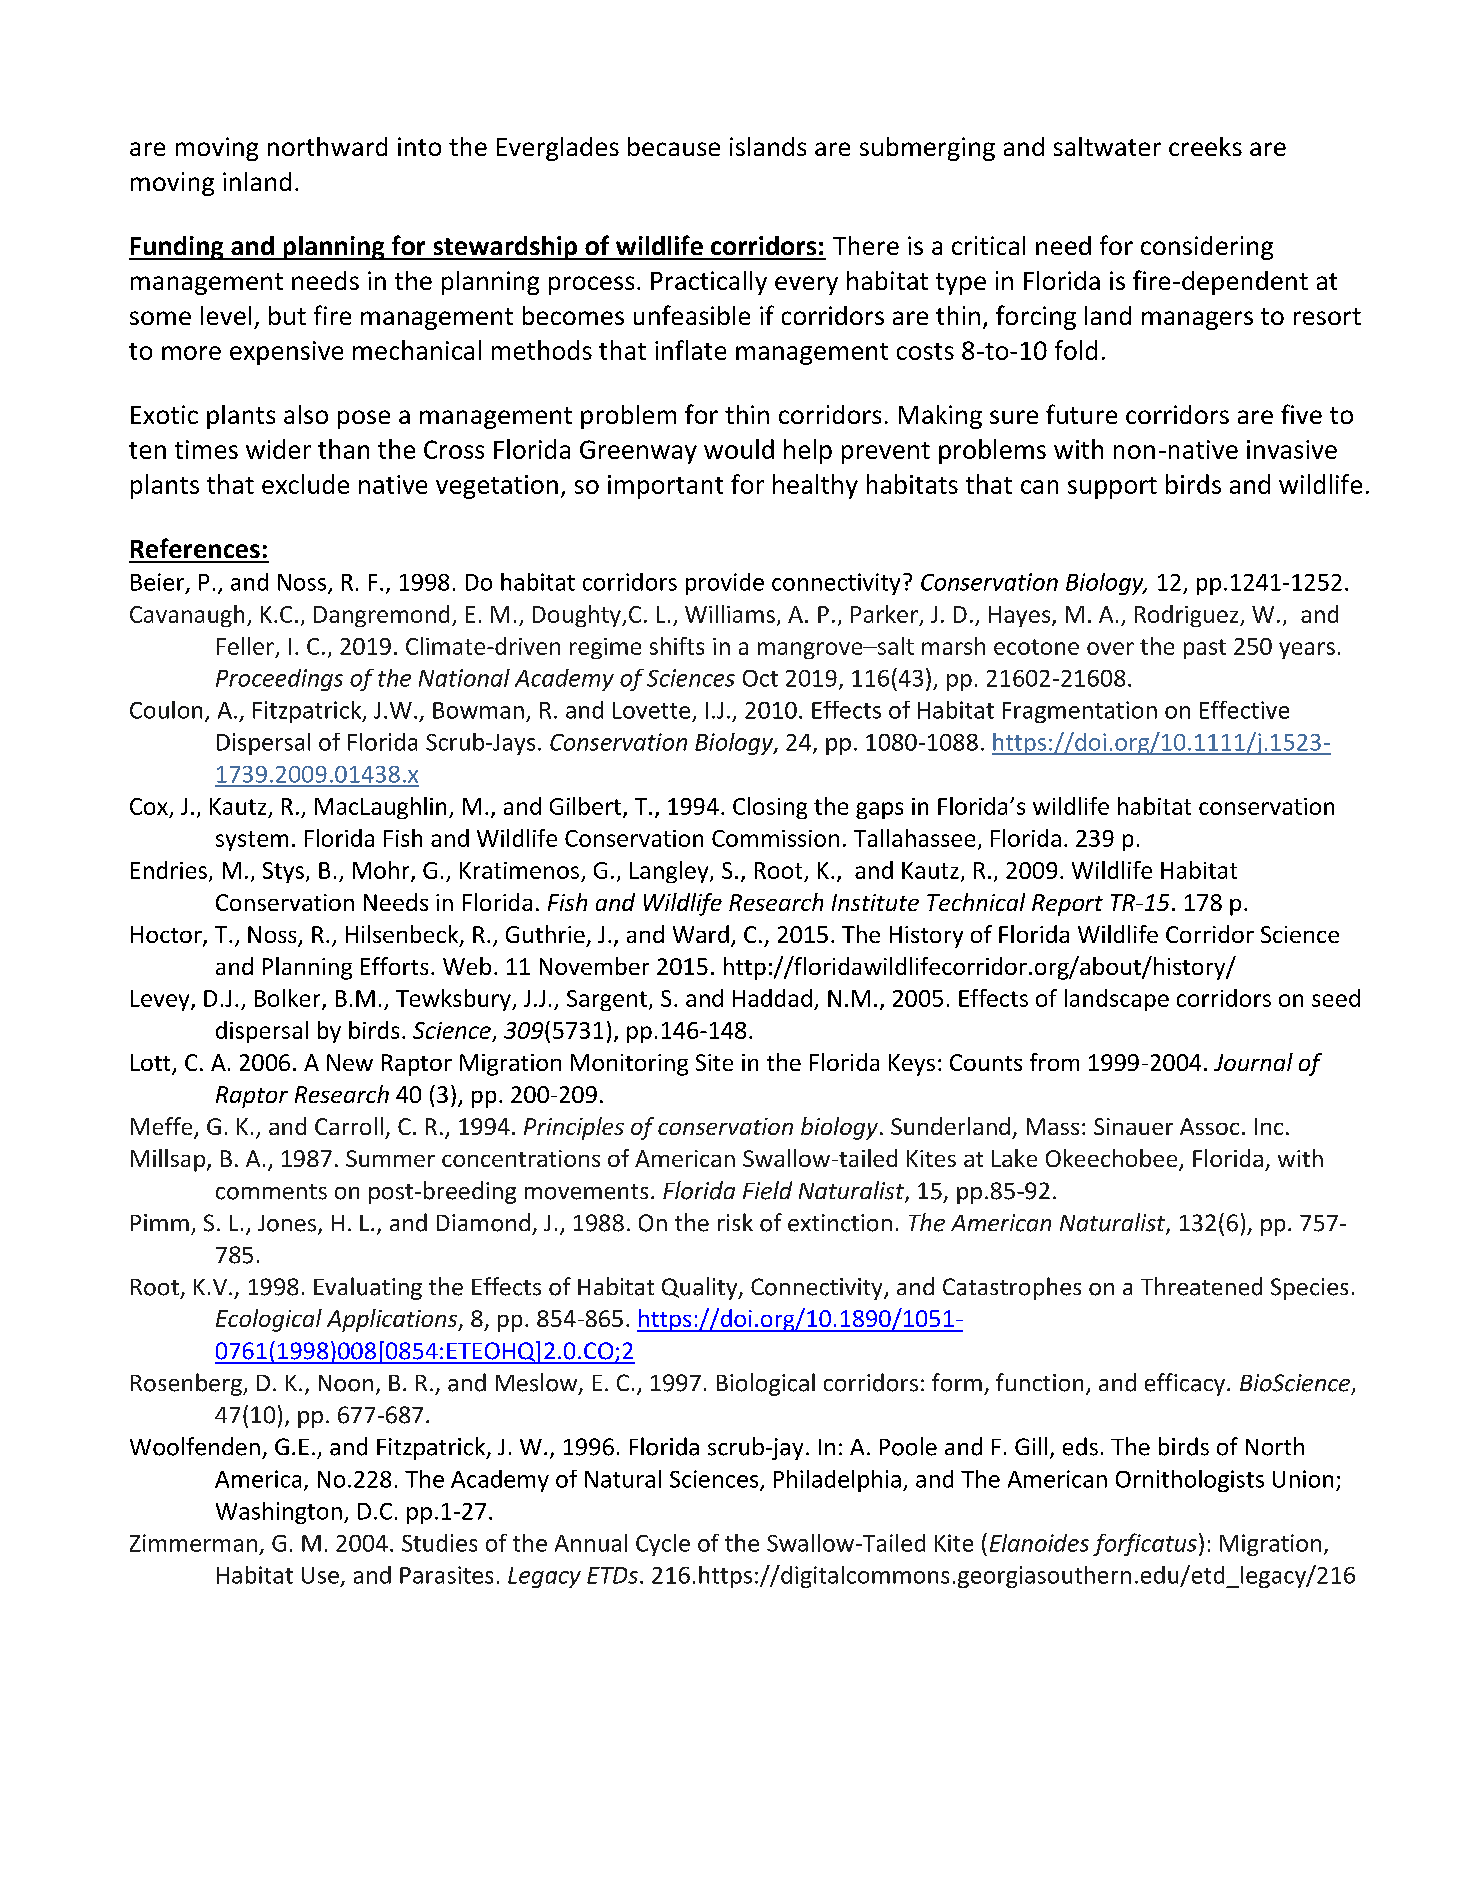 Image resolution: width=1460 pixels, height=1889 pixels. I want to click on support, so click(1112, 488).
